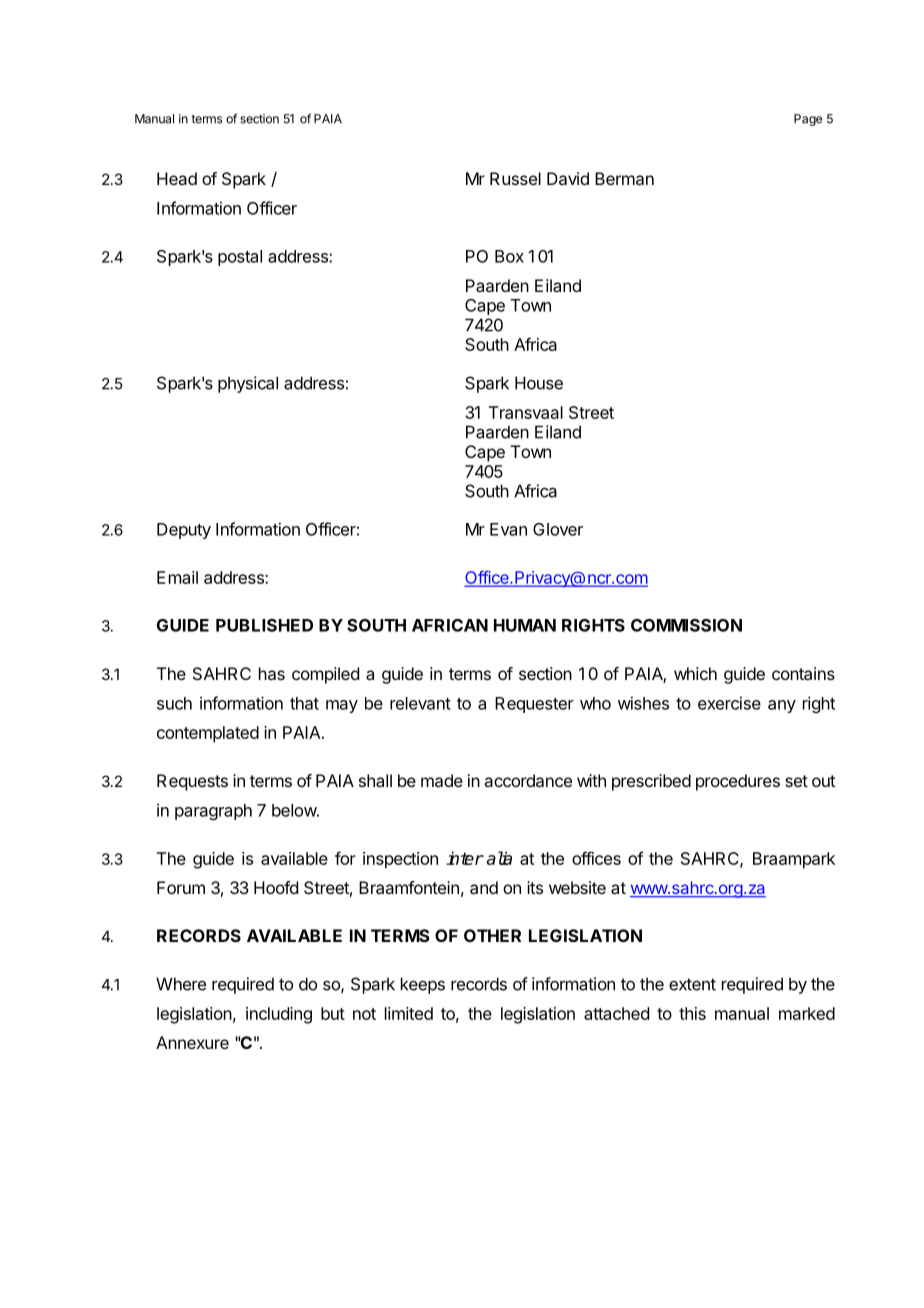 The height and width of the document is (1308, 924). I want to click on keeps, so click(423, 985).
